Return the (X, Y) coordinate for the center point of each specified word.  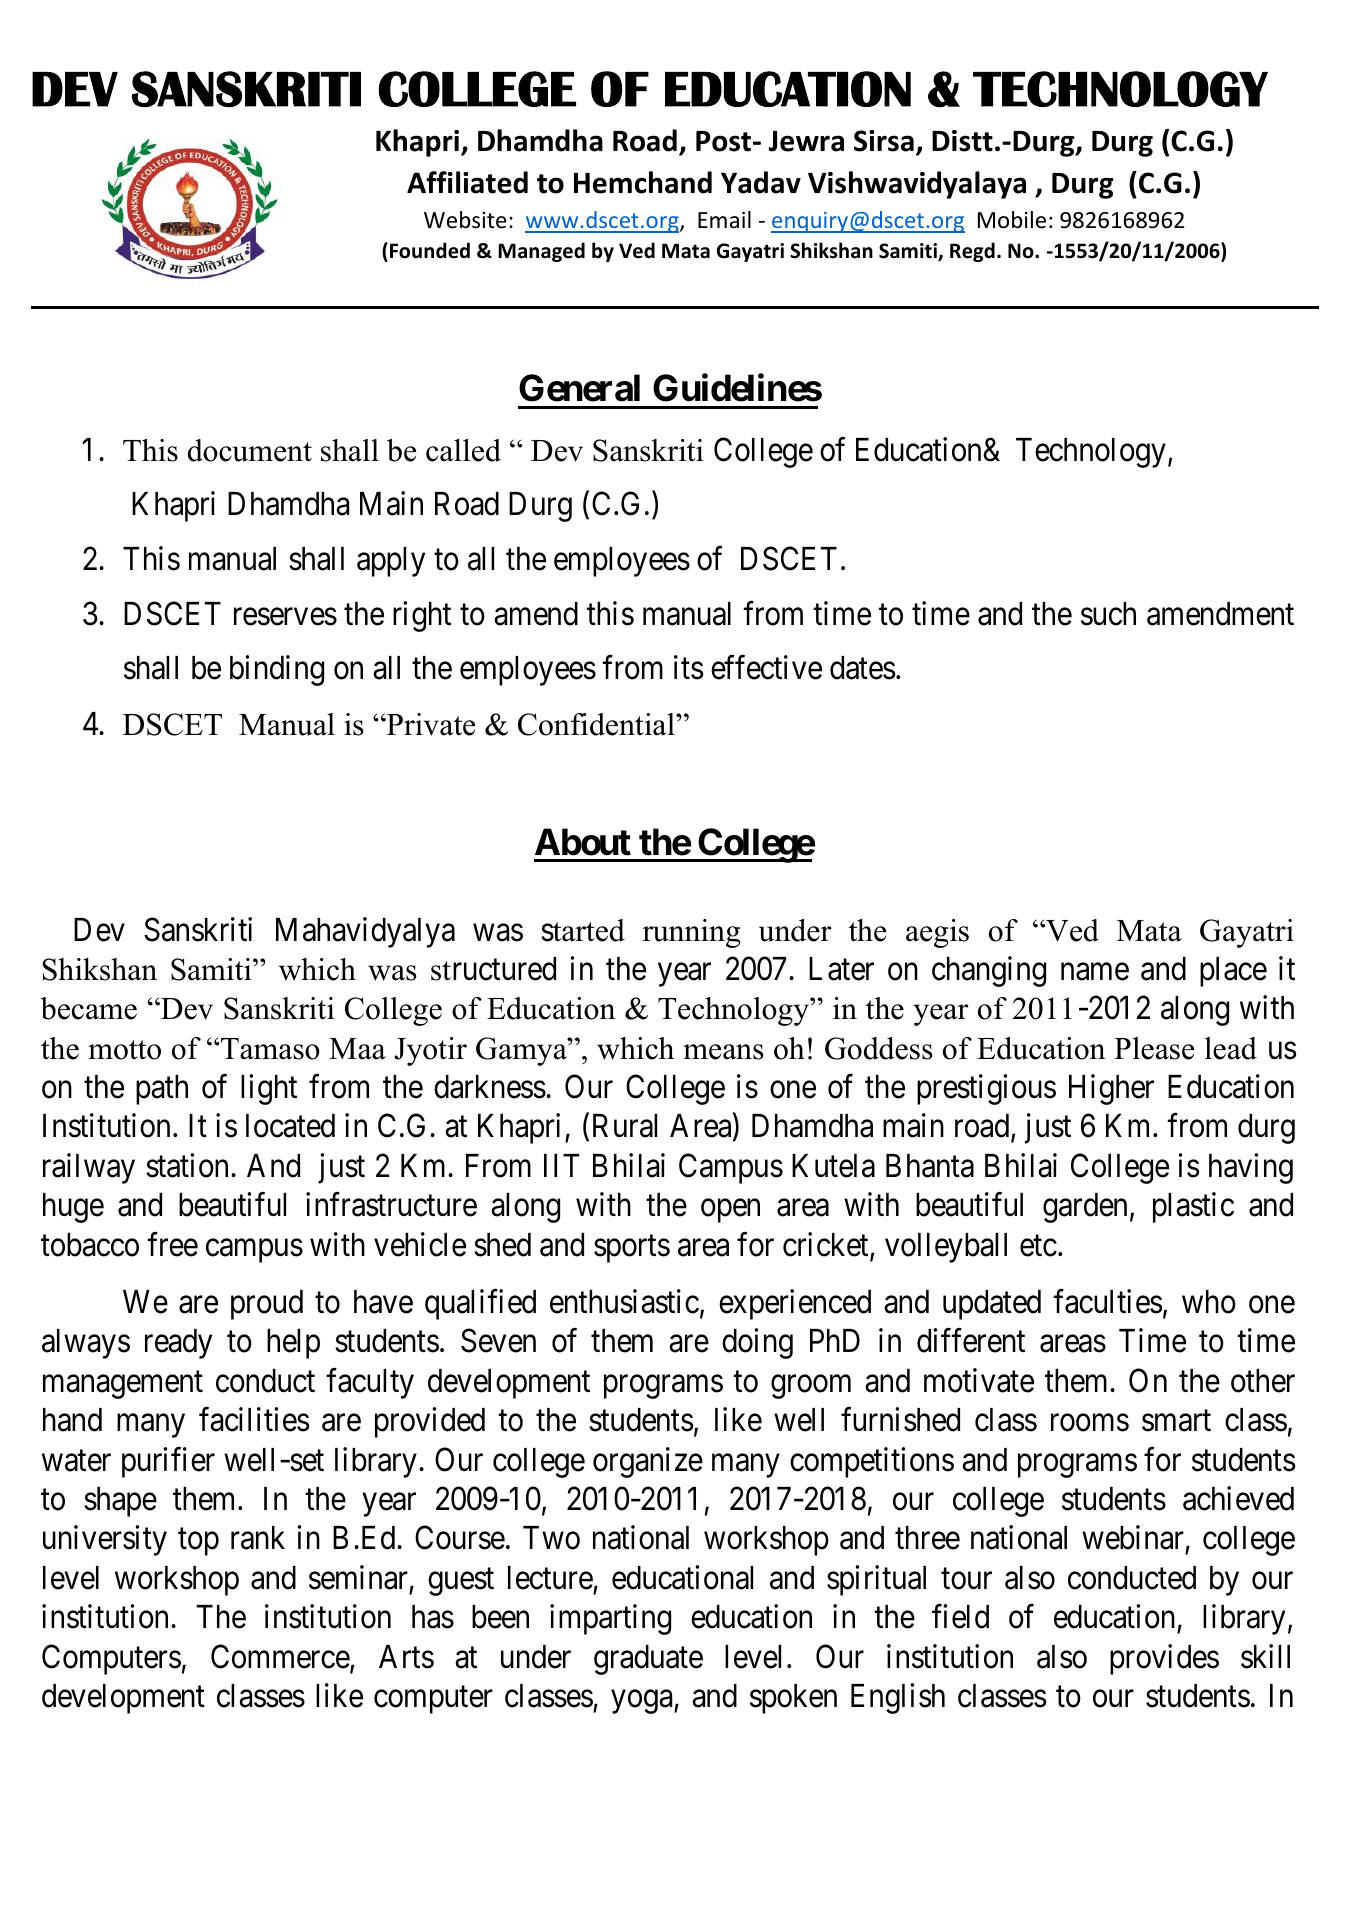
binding (277, 671)
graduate (648, 1660)
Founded (430, 250)
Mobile (1012, 220)
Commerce (280, 1656)
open (730, 1211)
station (187, 1165)
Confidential (597, 724)
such (1108, 614)
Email (724, 220)
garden (1085, 1208)
